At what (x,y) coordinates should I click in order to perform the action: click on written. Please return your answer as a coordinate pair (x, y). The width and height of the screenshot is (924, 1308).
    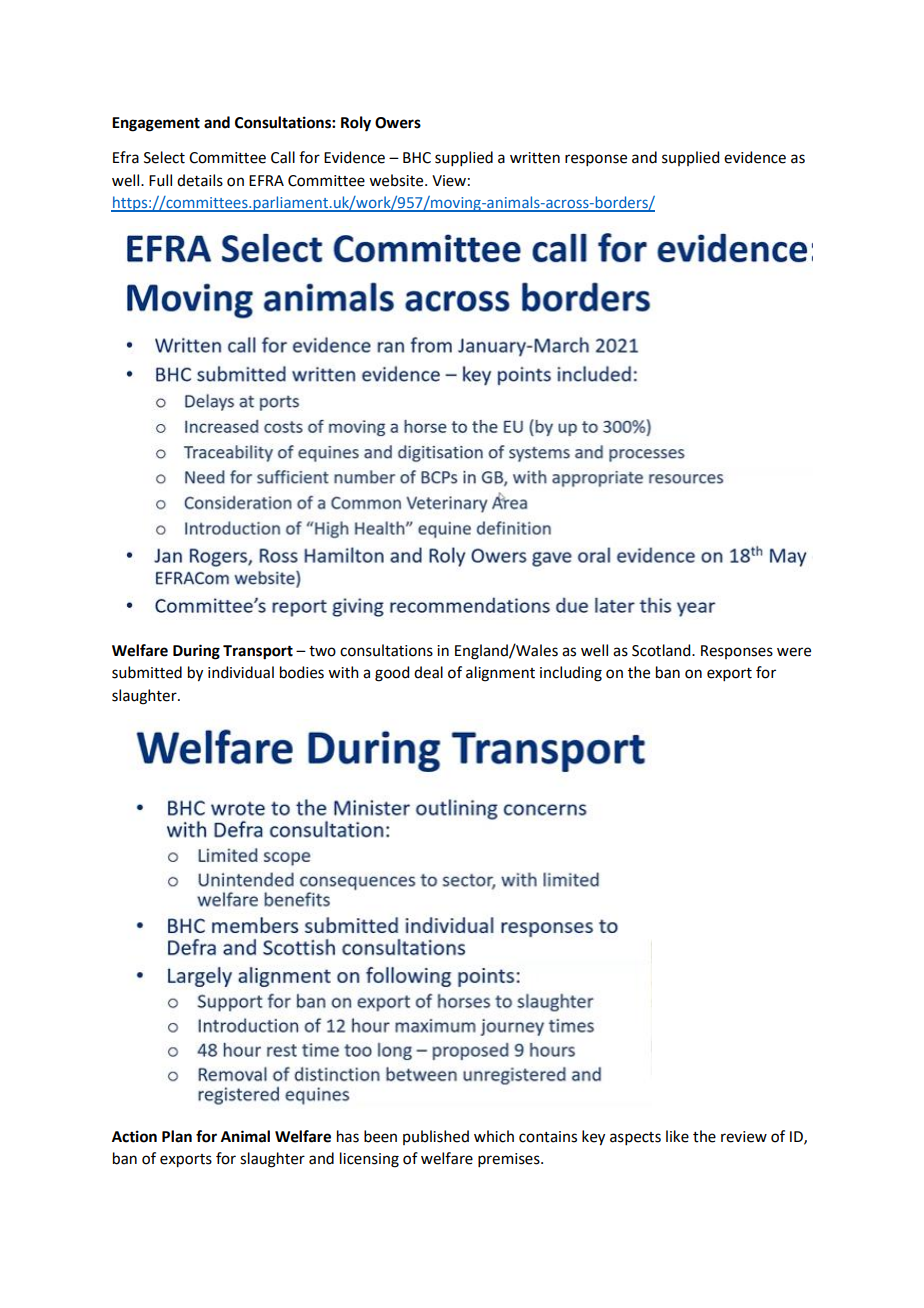
    Looking at the image, I should click on (535, 158).
